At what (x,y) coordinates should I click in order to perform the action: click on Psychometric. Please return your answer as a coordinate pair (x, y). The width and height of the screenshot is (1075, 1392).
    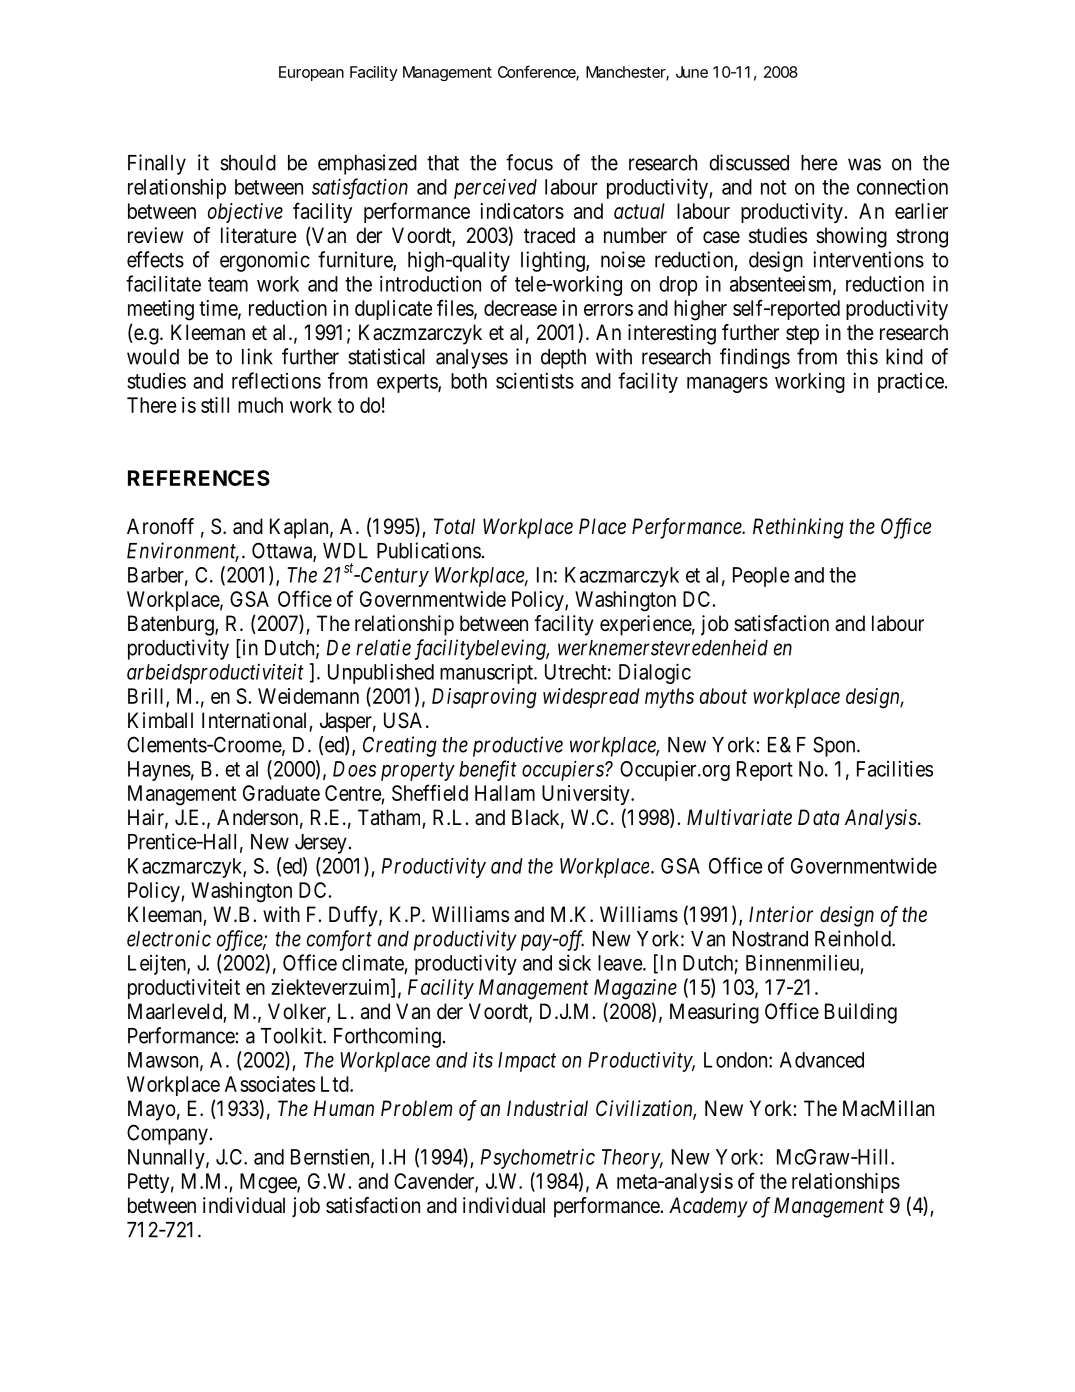
    Looking at the image, I should click on (538, 1159).
